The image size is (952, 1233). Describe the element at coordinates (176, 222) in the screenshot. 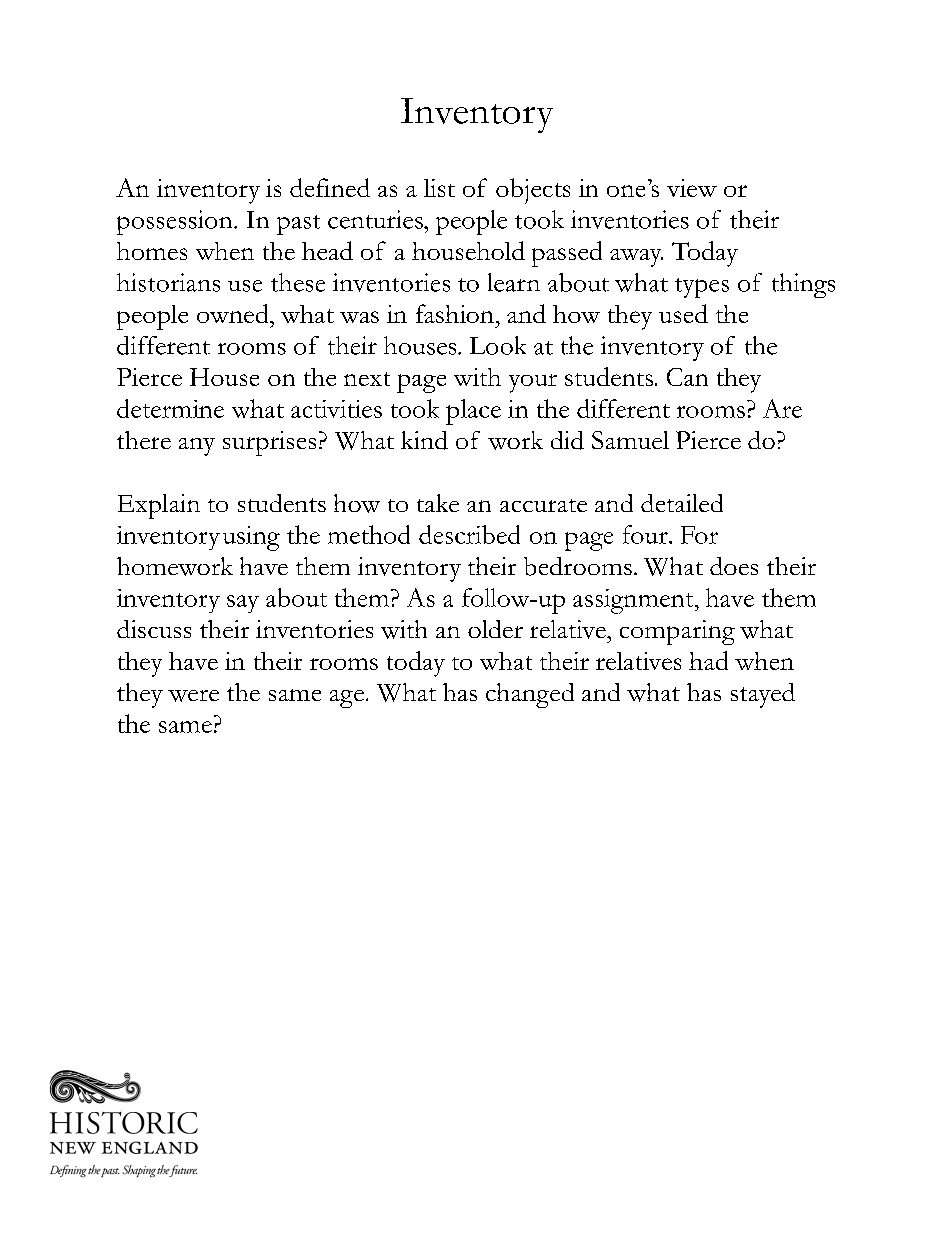

I see `possession` at that location.
